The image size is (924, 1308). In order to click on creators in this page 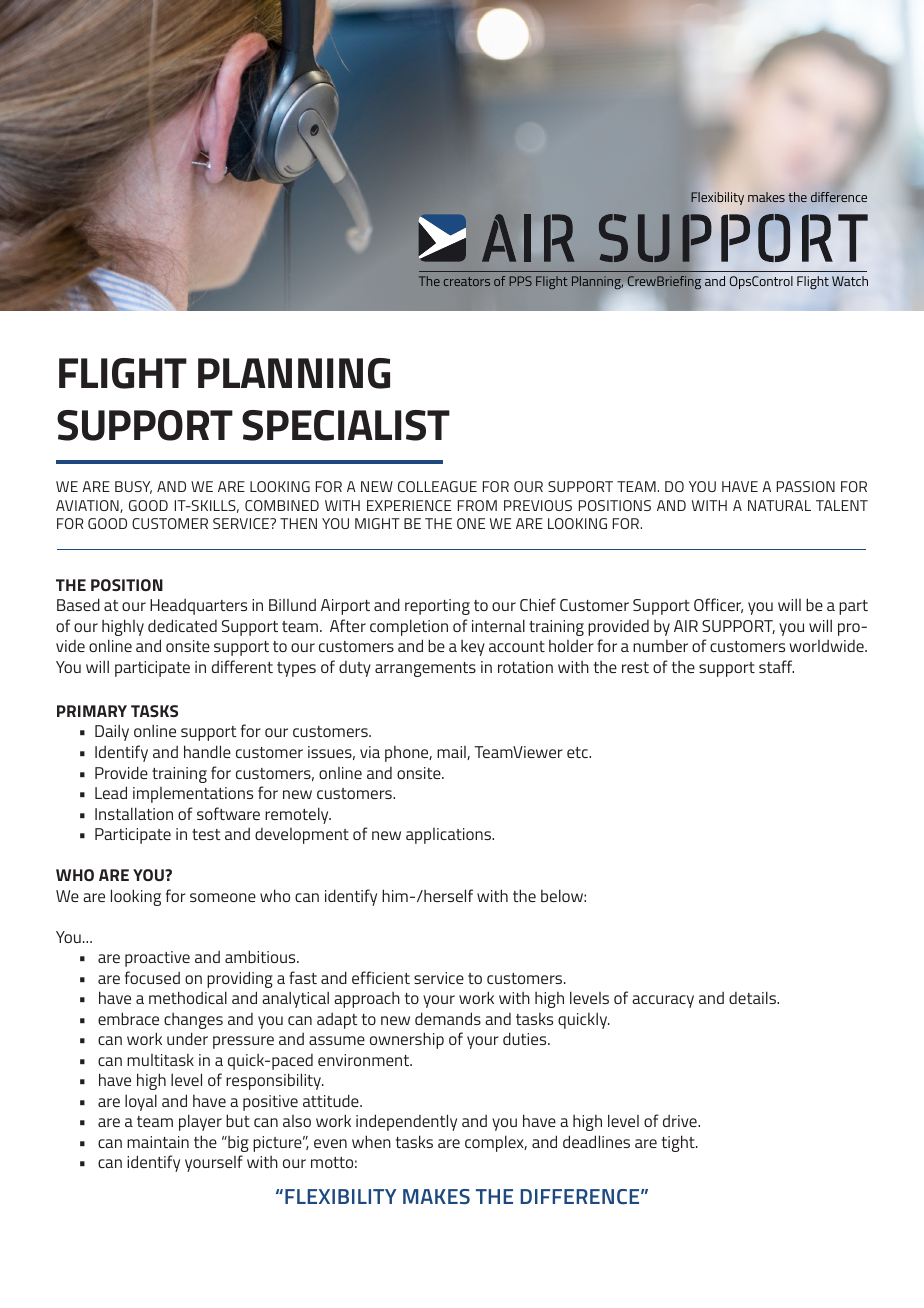, I will do `click(467, 281)`.
